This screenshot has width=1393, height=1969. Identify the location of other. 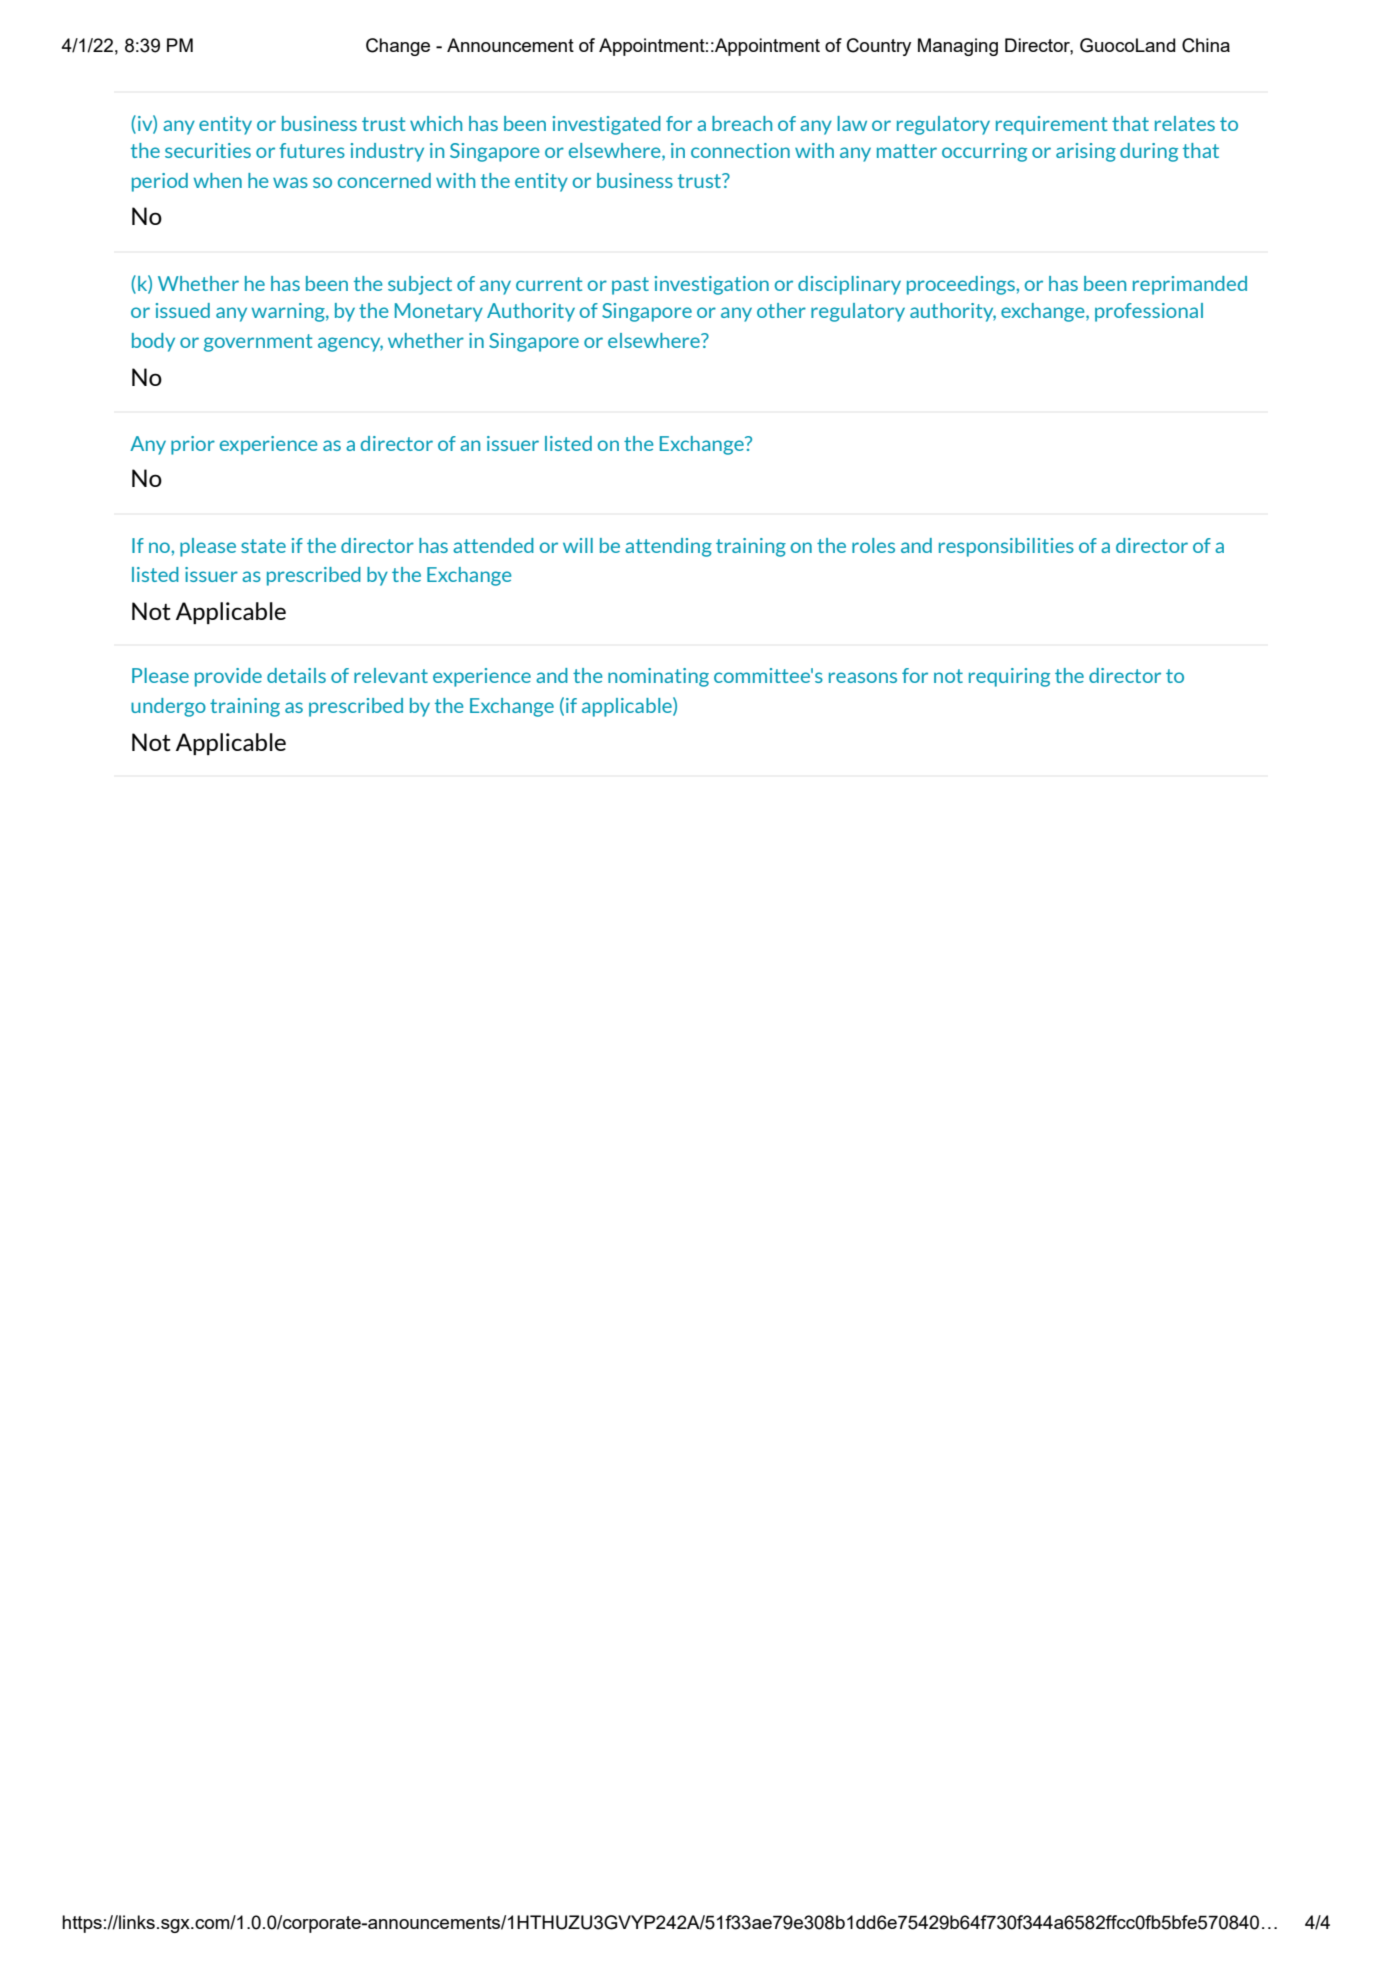
(781, 310).
